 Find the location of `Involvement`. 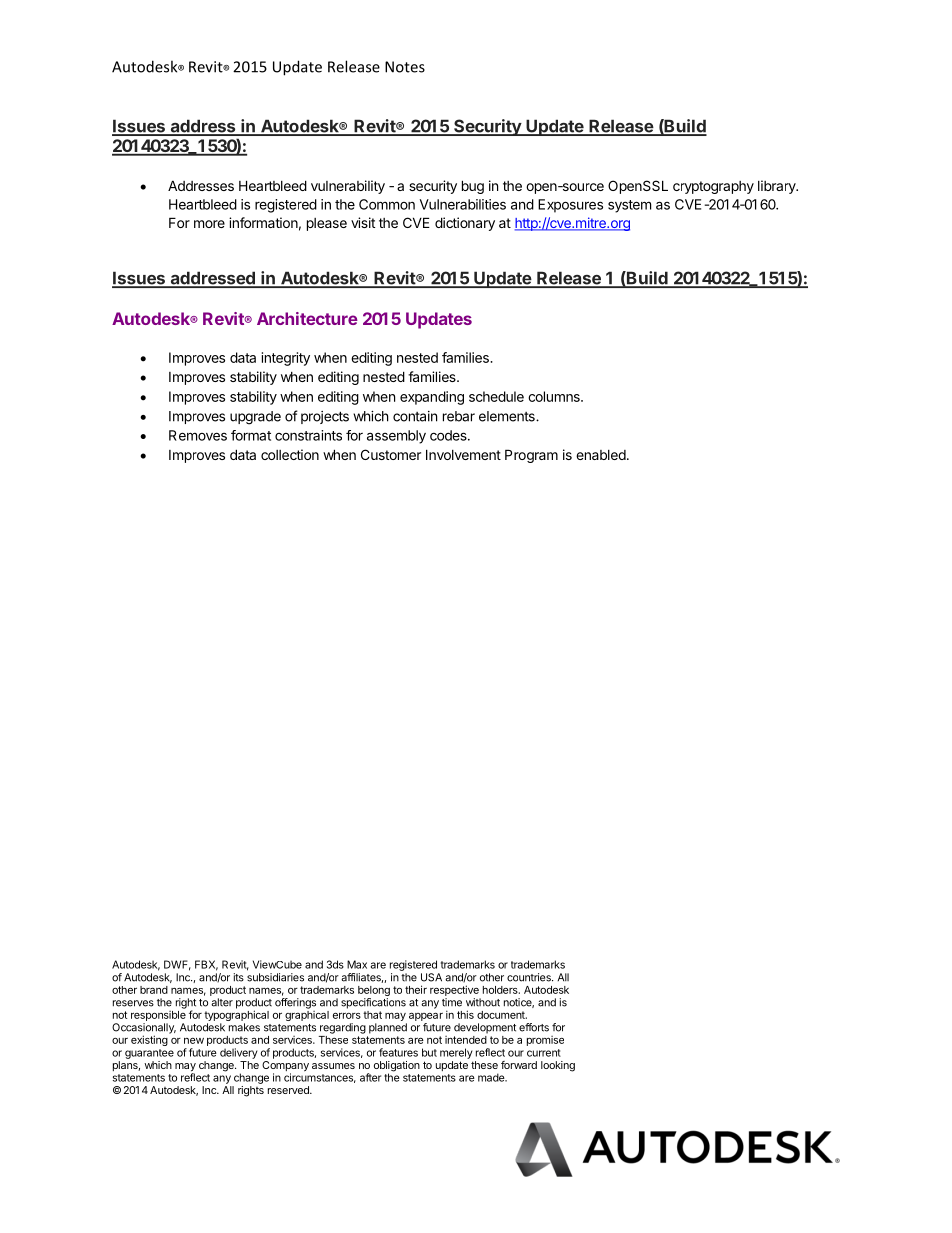

Involvement is located at coordinates (463, 454).
